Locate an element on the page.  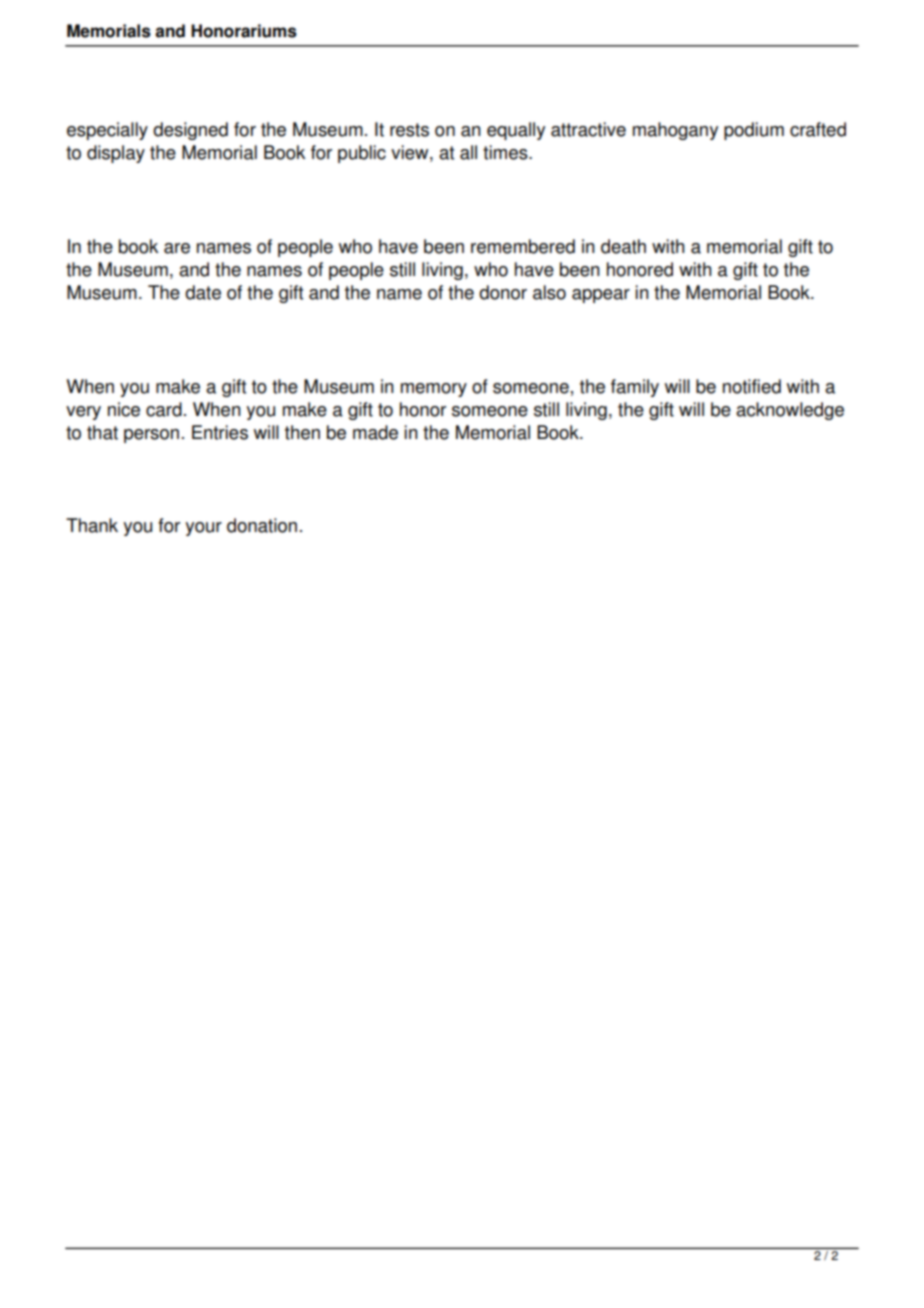
remembered is located at coordinates (523, 246).
